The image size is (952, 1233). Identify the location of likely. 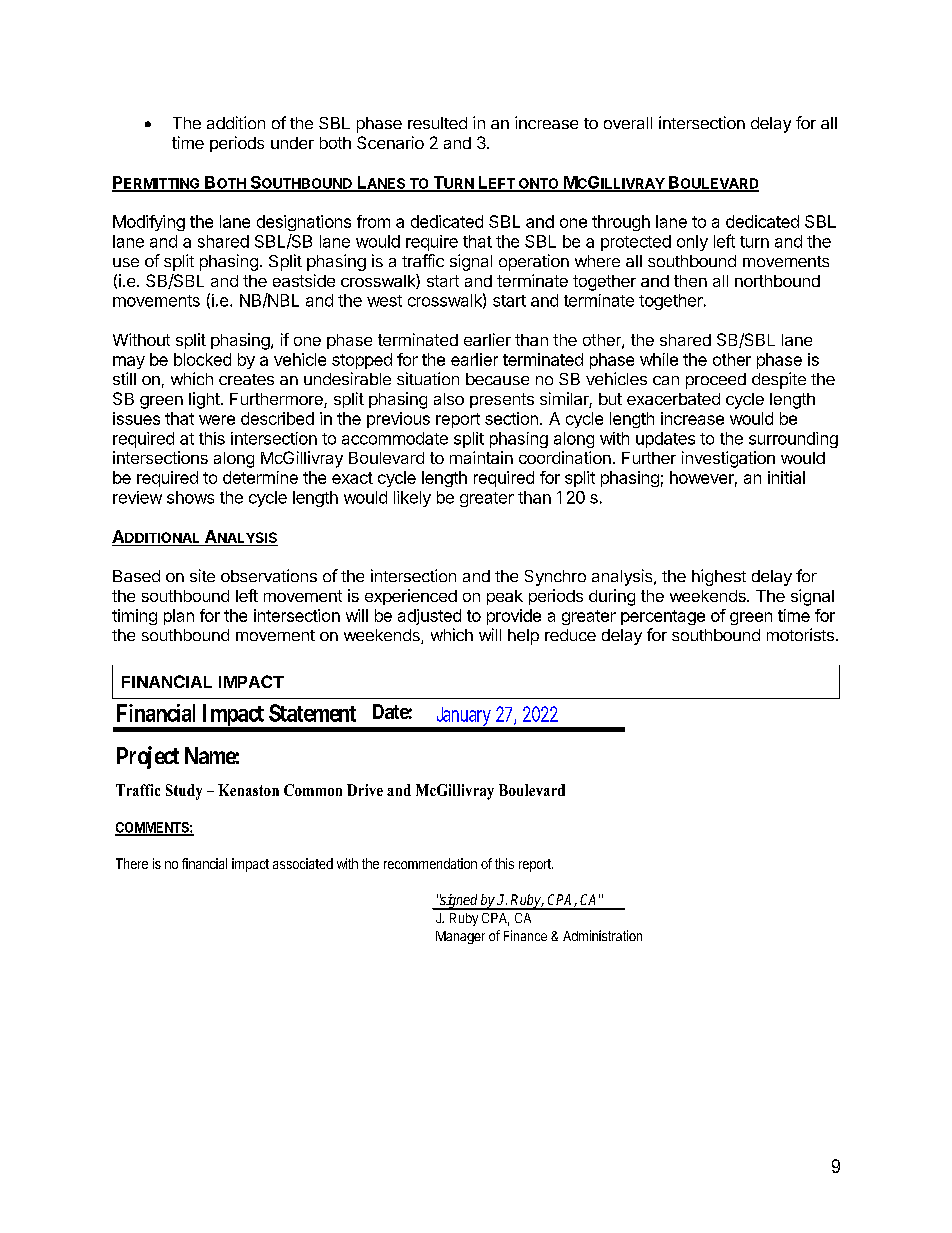
(412, 499).
